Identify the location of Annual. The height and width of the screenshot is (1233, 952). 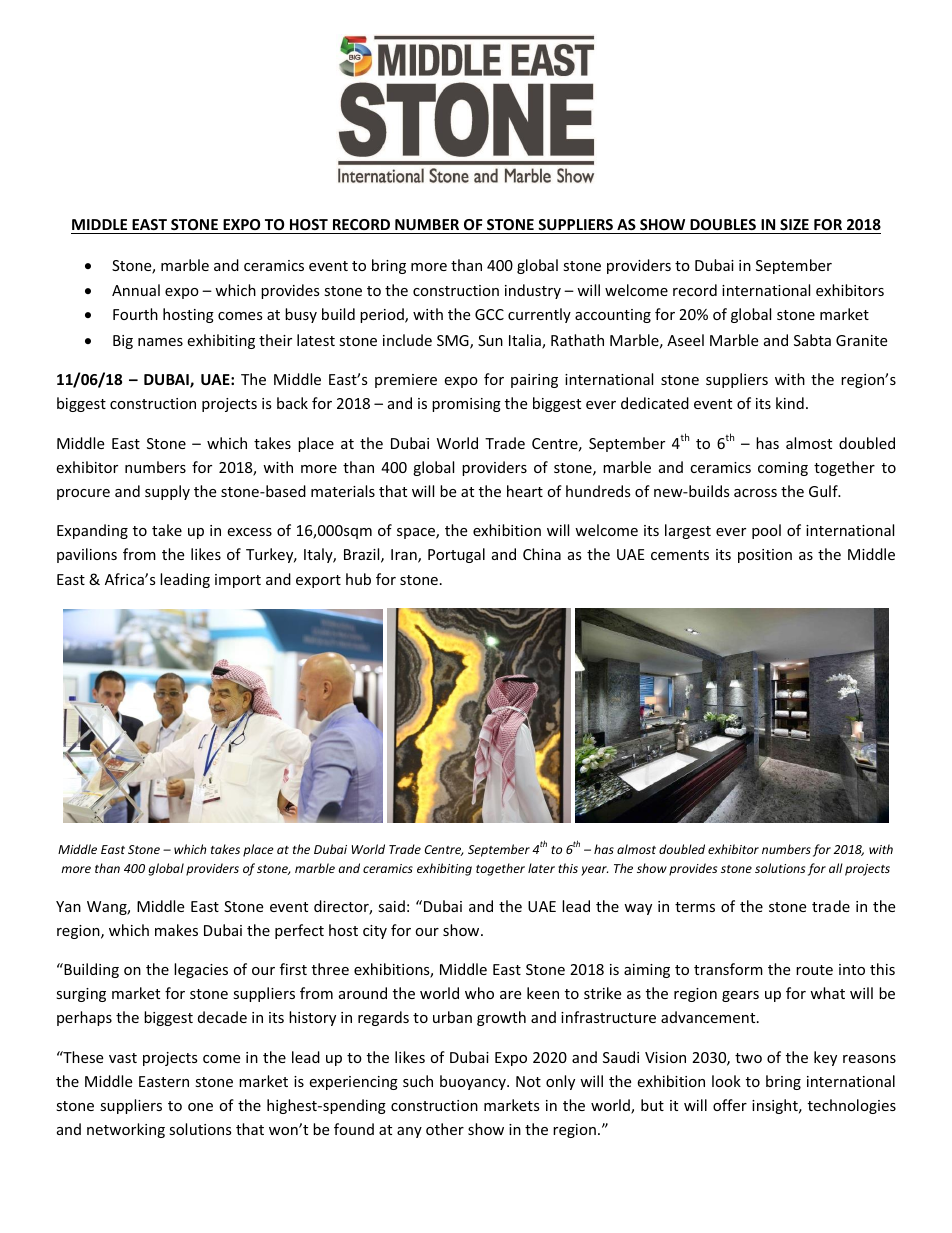
(136, 290).
